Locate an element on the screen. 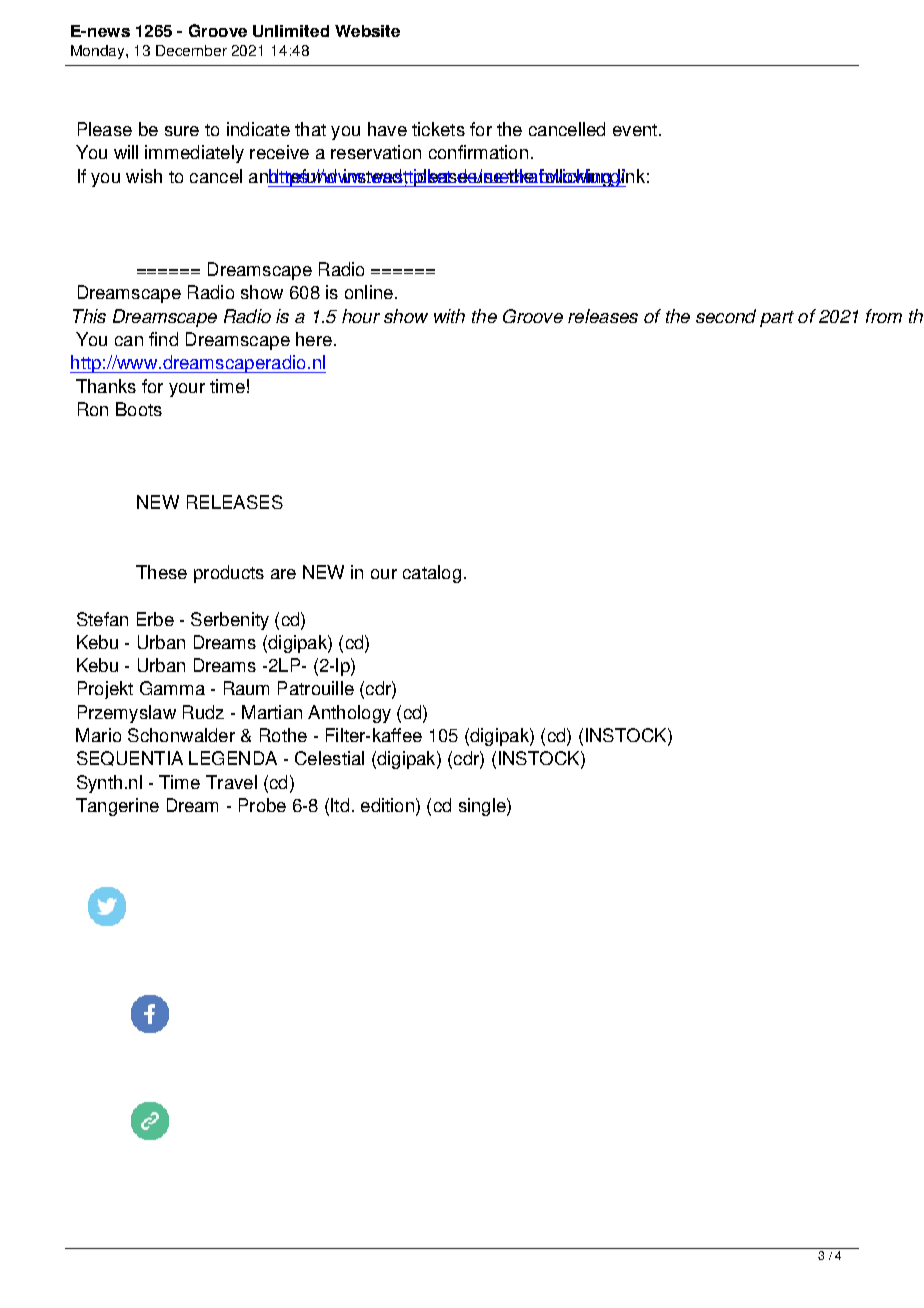 The image size is (924, 1308). These is located at coordinates (161, 572).
